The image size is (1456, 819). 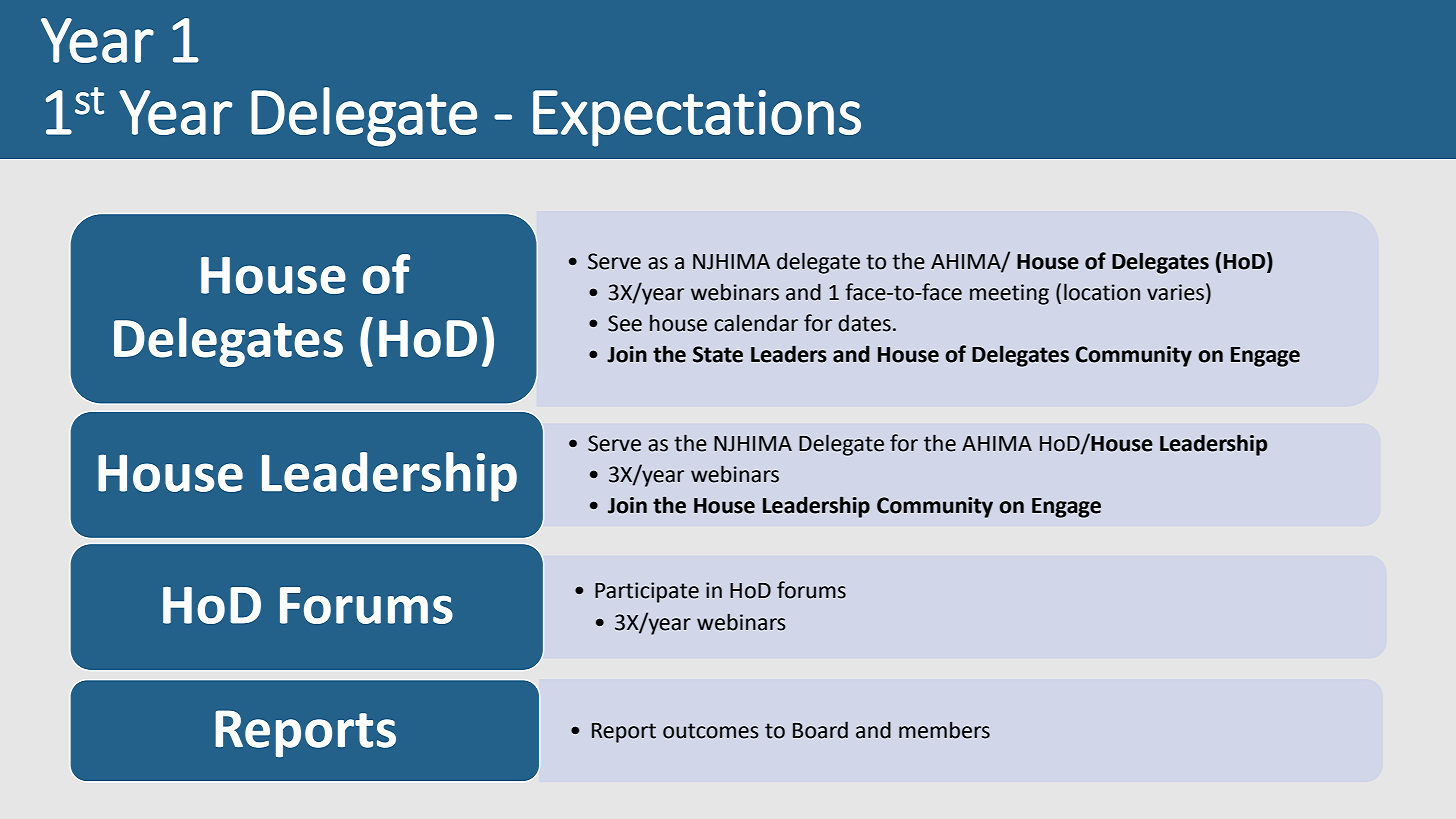 I want to click on members, so click(x=944, y=730).
